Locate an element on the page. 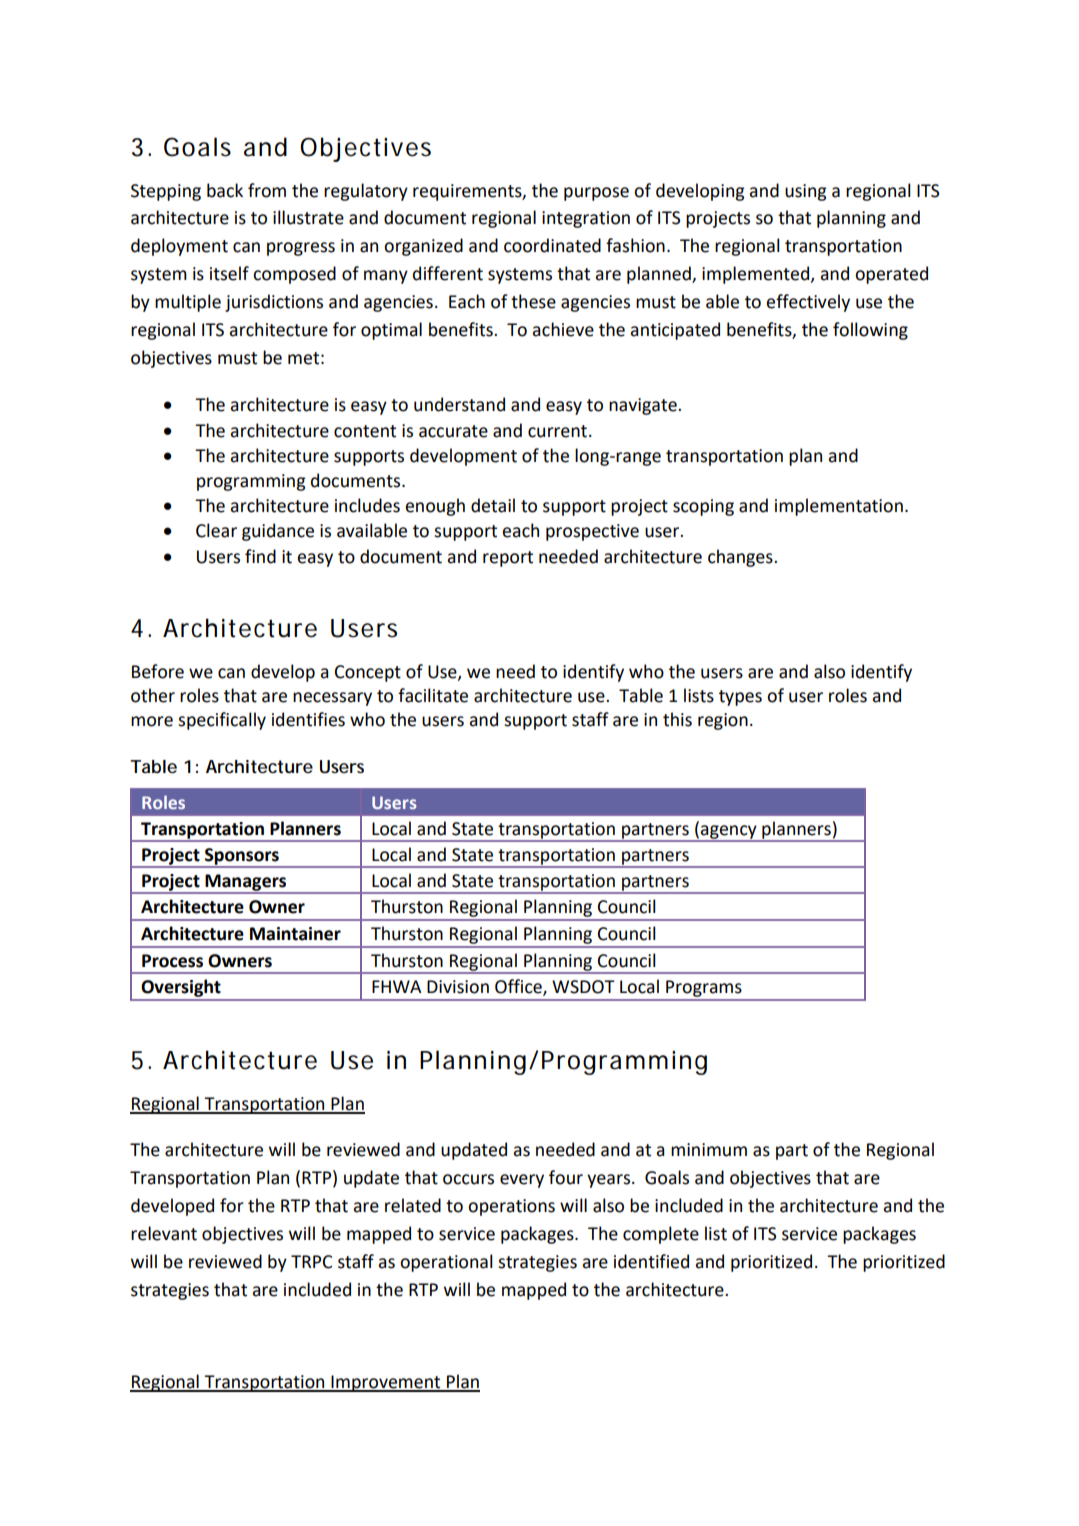 The width and height of the page is (1079, 1526). changes is located at coordinates (741, 558).
